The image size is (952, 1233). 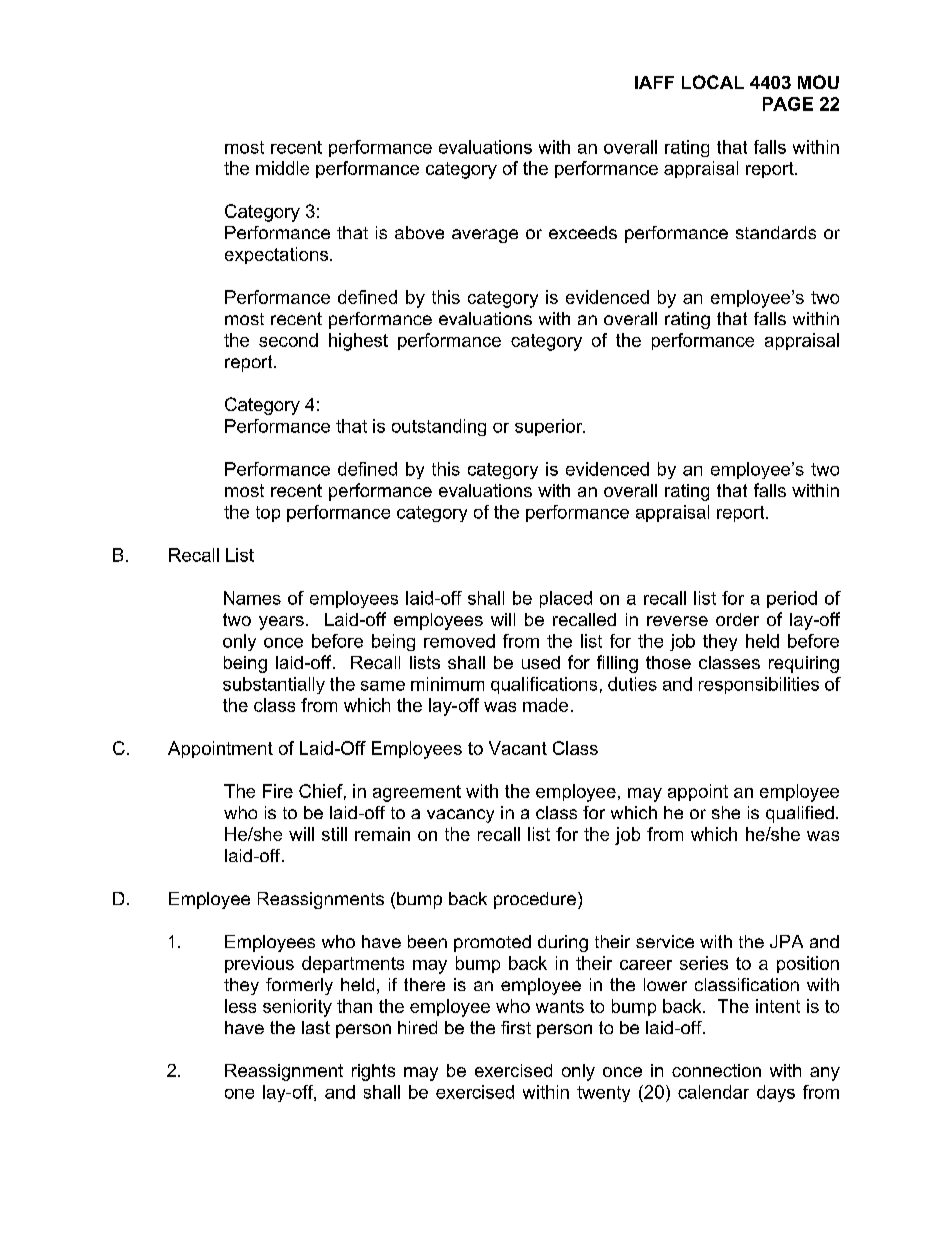 What do you see at coordinates (583, 232) in the page?
I see `exceeds` at bounding box center [583, 232].
